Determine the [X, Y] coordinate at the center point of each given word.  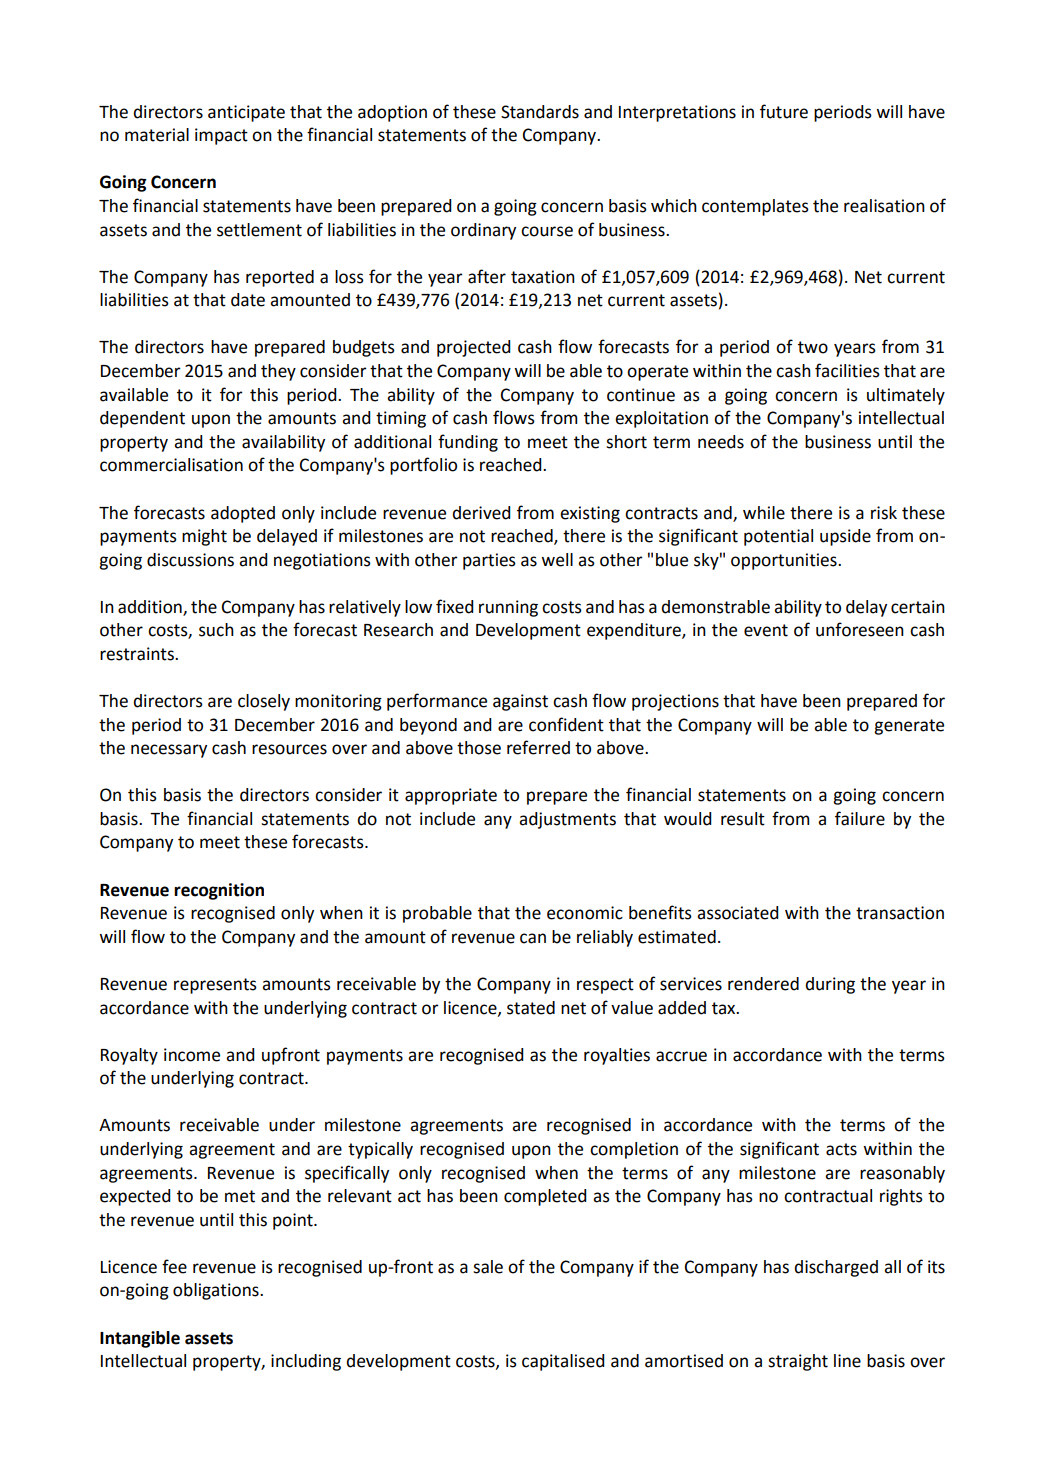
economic [585, 913]
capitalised [563, 1362]
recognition [219, 891]
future [784, 111]
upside [845, 537]
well [557, 560]
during [830, 985]
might [204, 537]
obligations [217, 1291]
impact [221, 136]
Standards [540, 112]
